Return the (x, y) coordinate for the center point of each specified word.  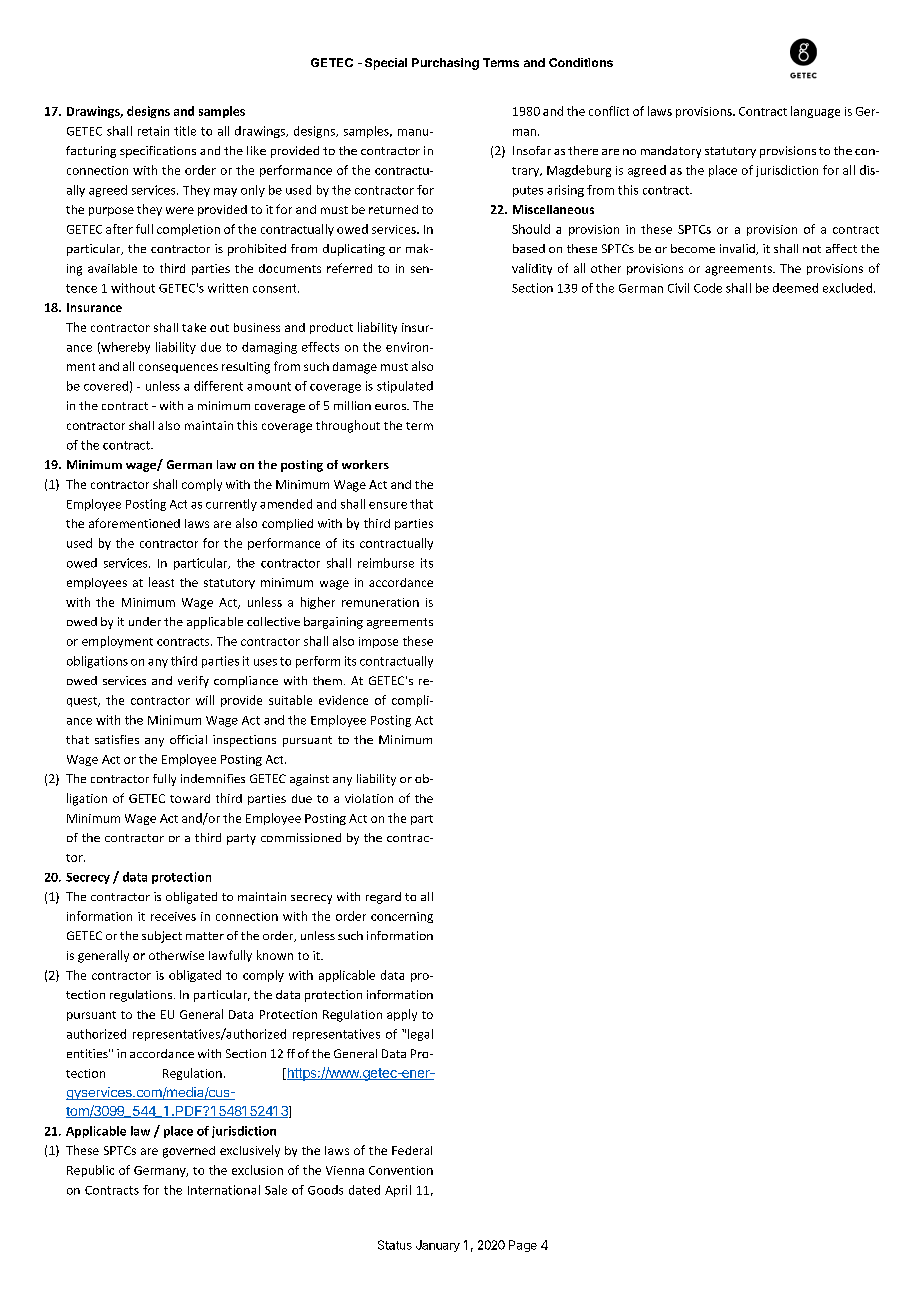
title (185, 131)
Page (523, 1246)
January (438, 1246)
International (224, 1190)
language (815, 112)
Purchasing (445, 64)
